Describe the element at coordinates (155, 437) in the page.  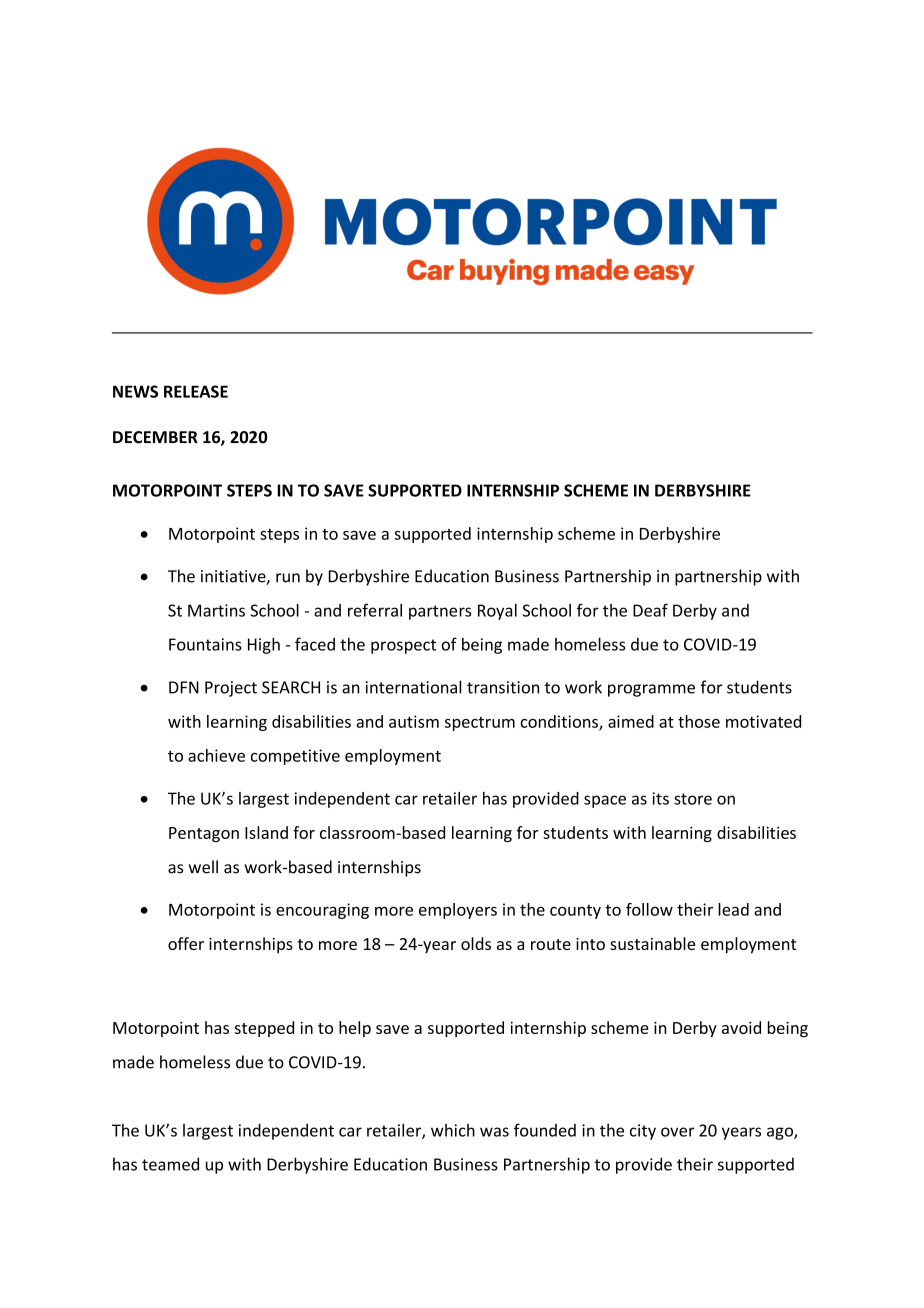
I see `DECEMBER` at that location.
